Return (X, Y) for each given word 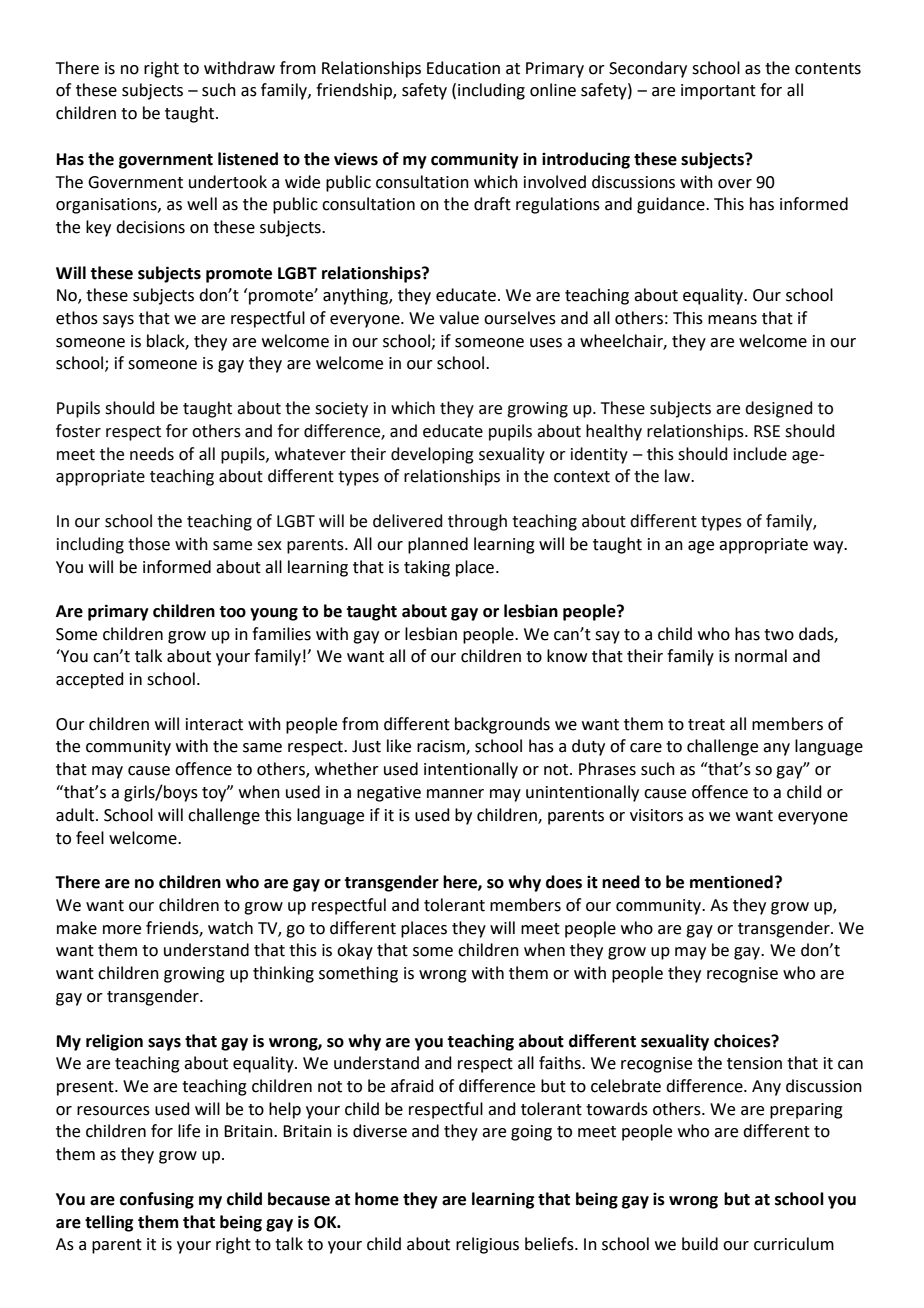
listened (248, 159)
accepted (90, 680)
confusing (157, 1200)
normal (761, 656)
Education (463, 68)
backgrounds (502, 725)
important (718, 92)
